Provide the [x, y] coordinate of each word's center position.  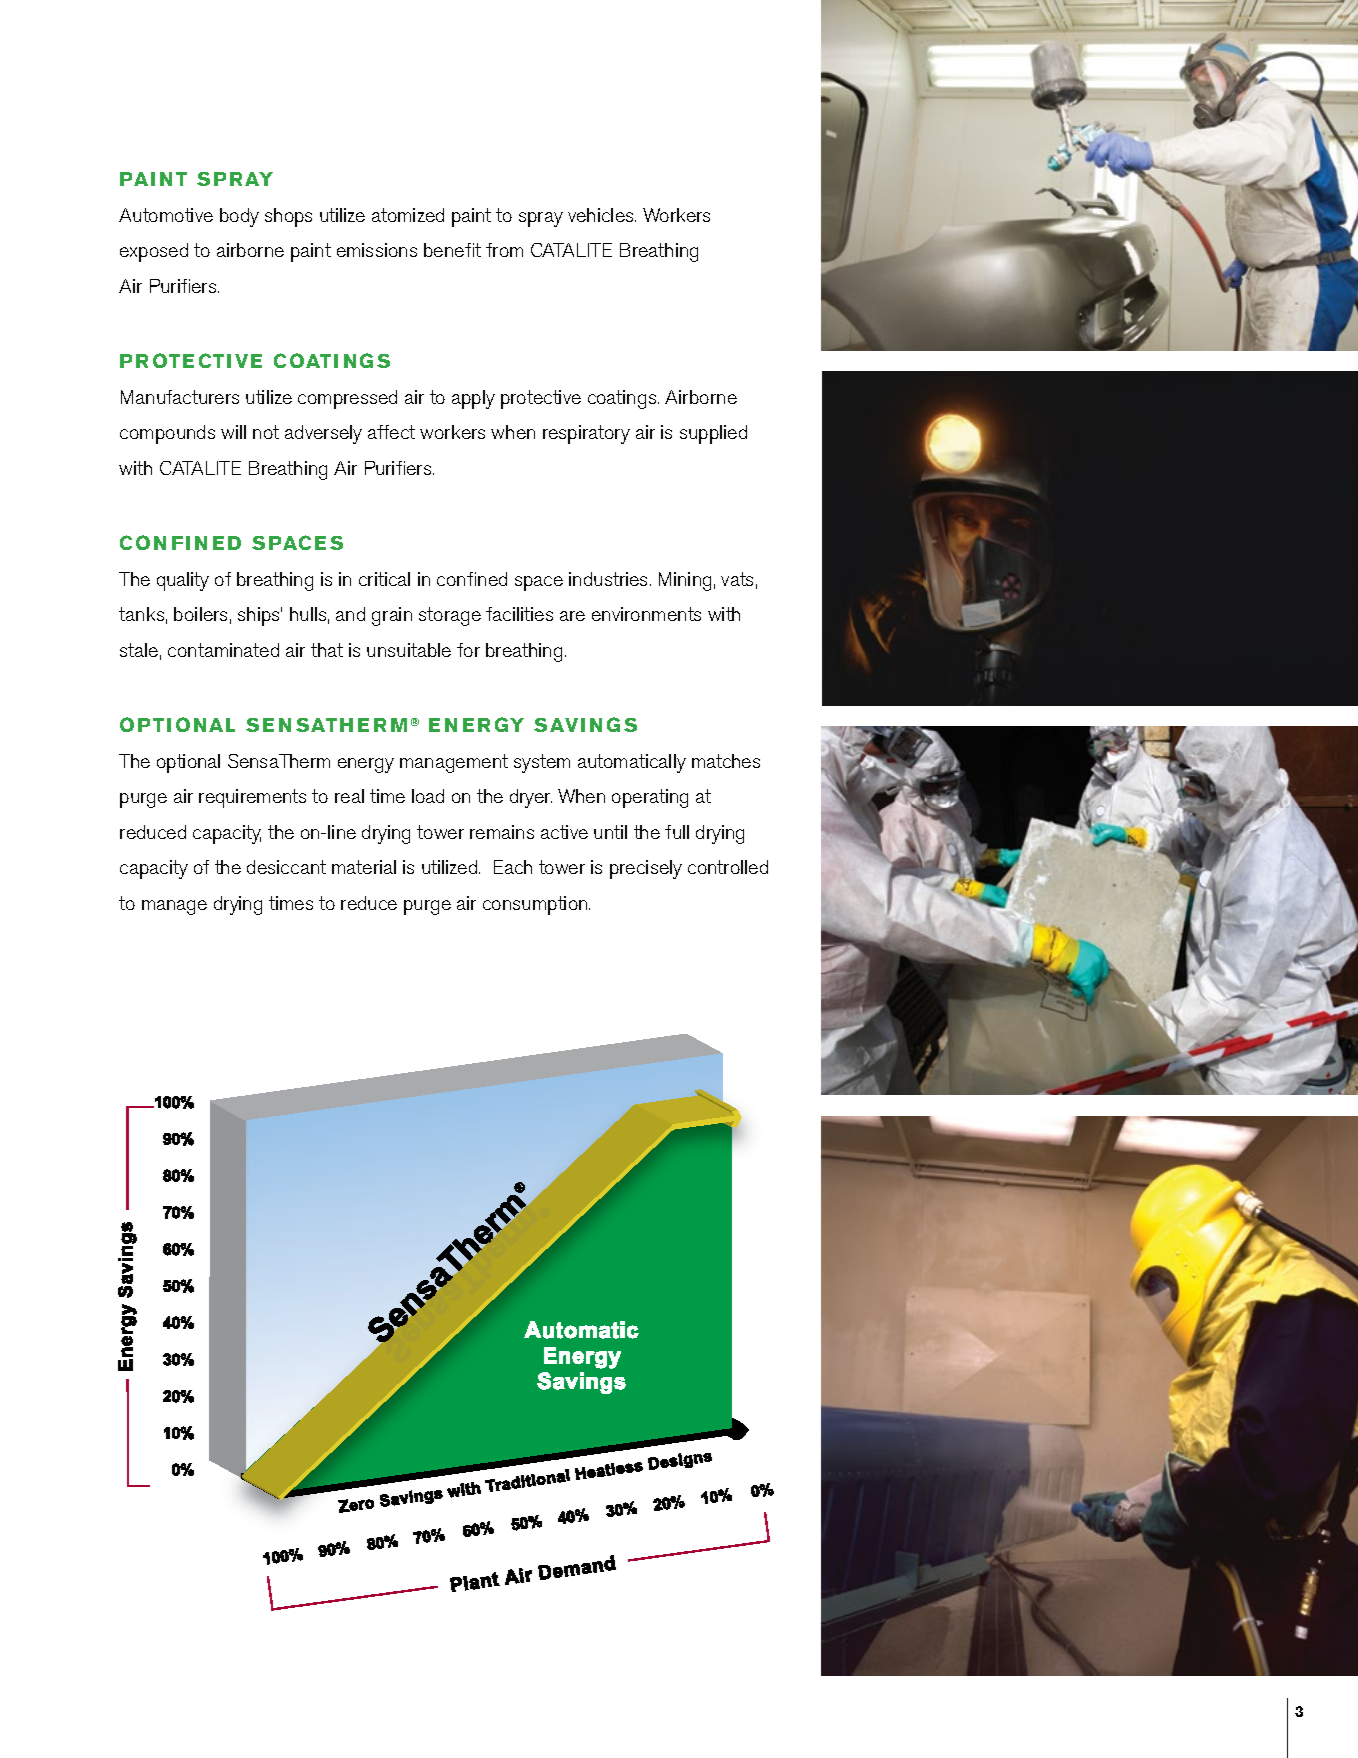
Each [513, 867]
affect [391, 432]
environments [646, 614]
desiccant [286, 867]
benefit [452, 250]
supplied [713, 434]
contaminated [223, 650]
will [233, 432]
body [239, 217]
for [468, 650]
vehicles [602, 215]
